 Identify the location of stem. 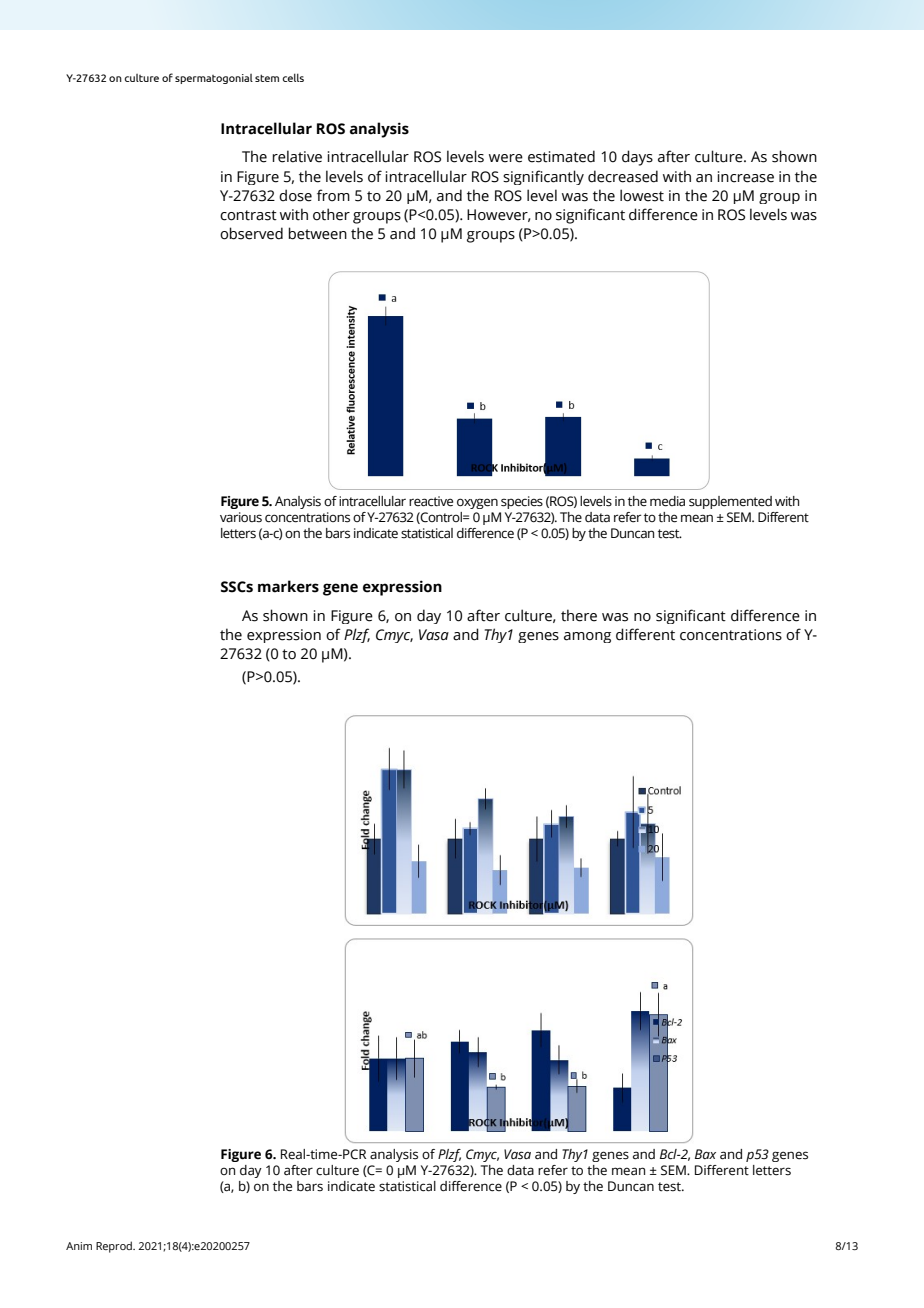
(267, 78).
